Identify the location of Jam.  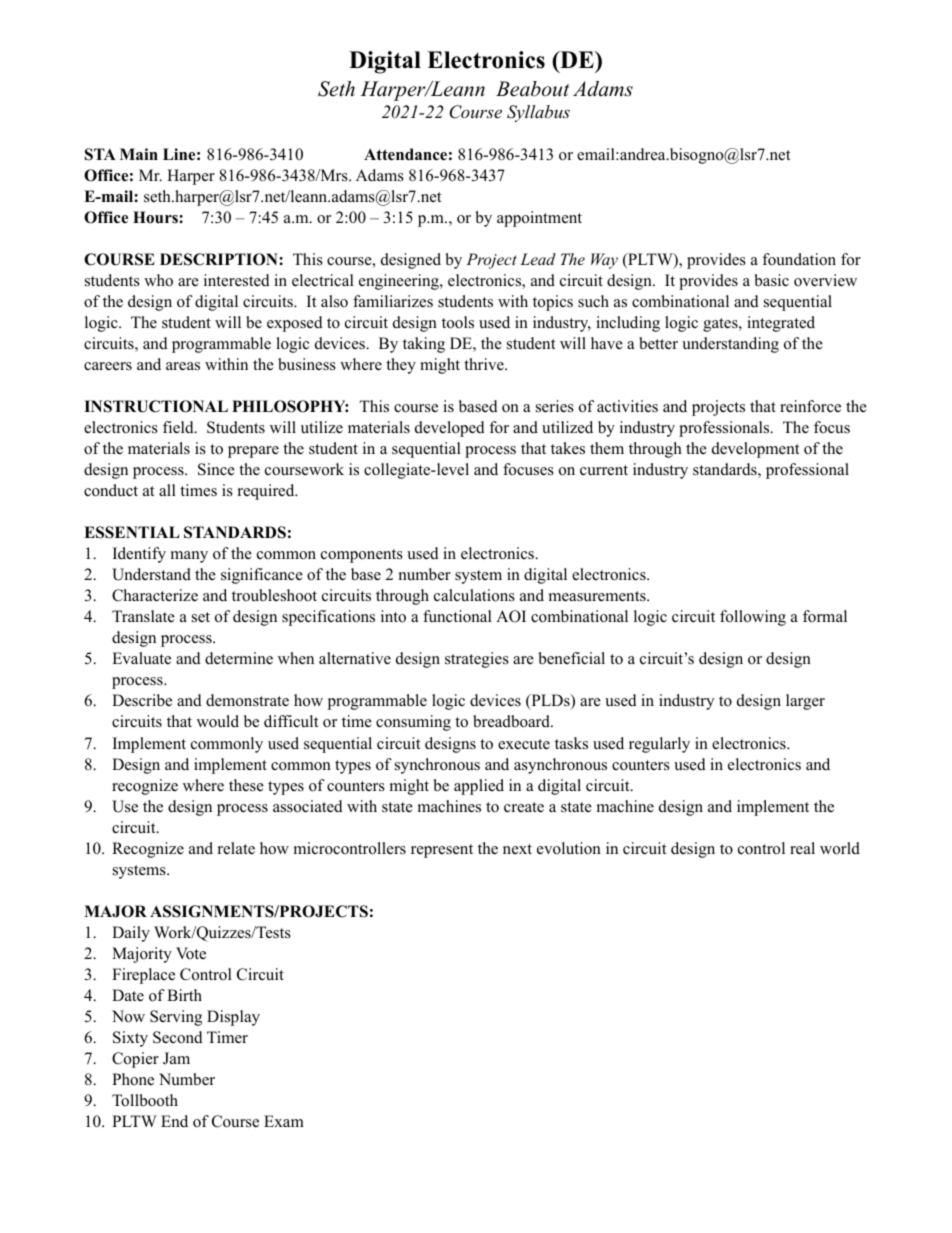
(176, 1058).
